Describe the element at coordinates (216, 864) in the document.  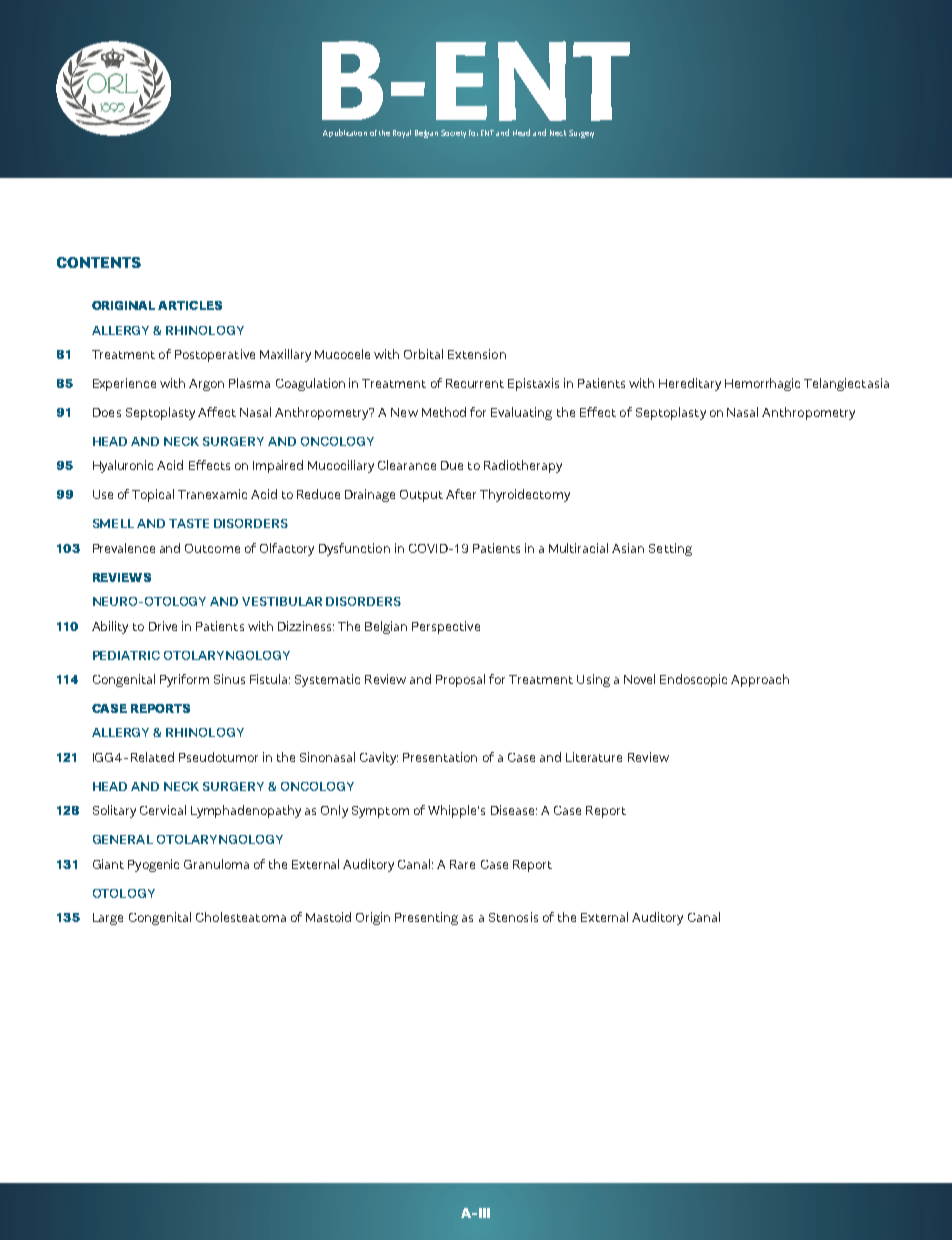
I see `Granuloma` at that location.
